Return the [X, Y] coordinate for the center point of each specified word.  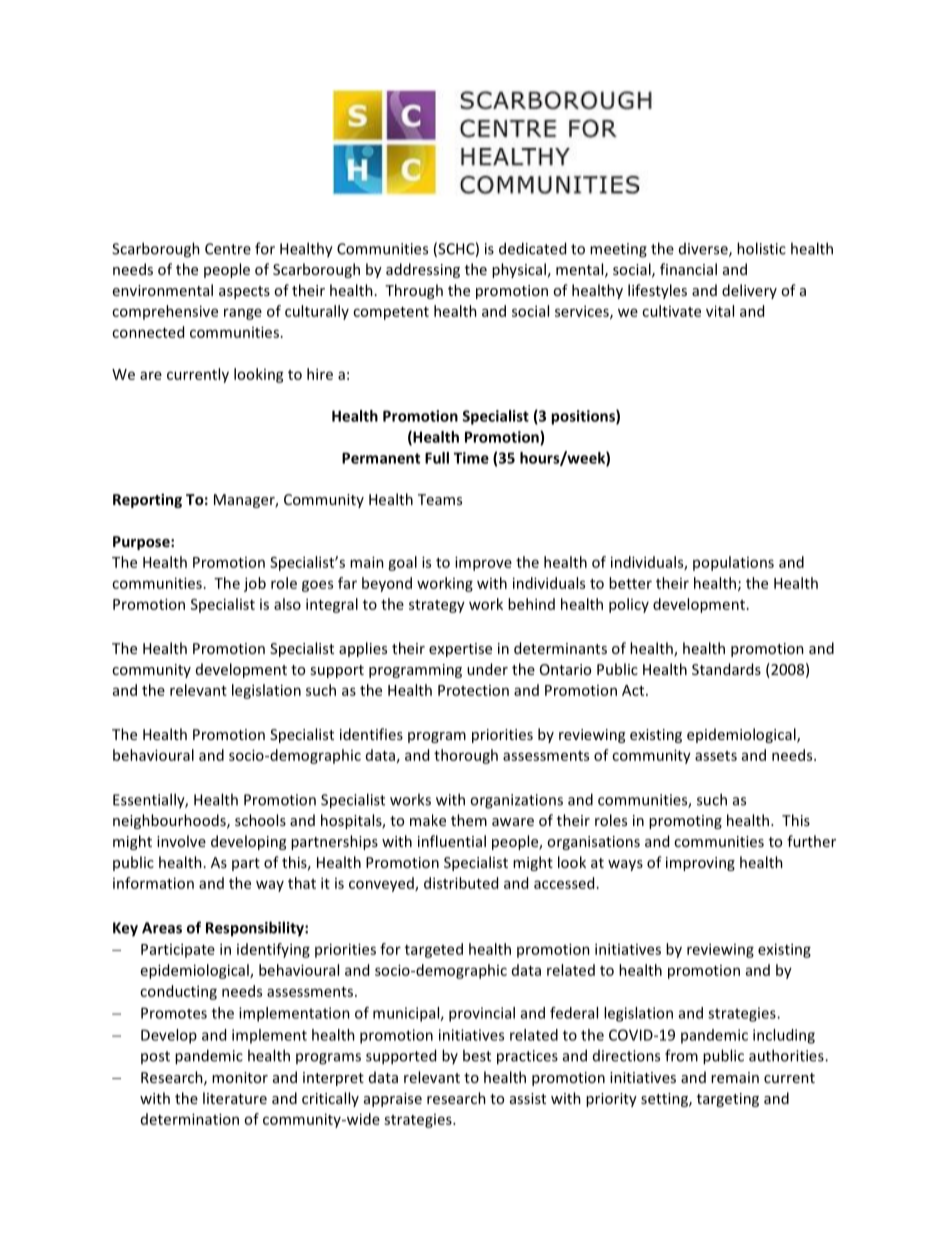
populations [733, 563]
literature [235, 1098]
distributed [461, 883]
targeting [728, 1100]
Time [471, 458]
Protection [473, 690]
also [287, 604]
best [477, 1055]
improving [700, 864]
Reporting [147, 500]
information [153, 883]
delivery [749, 291]
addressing [423, 270]
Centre [228, 249]
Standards [726, 669]
